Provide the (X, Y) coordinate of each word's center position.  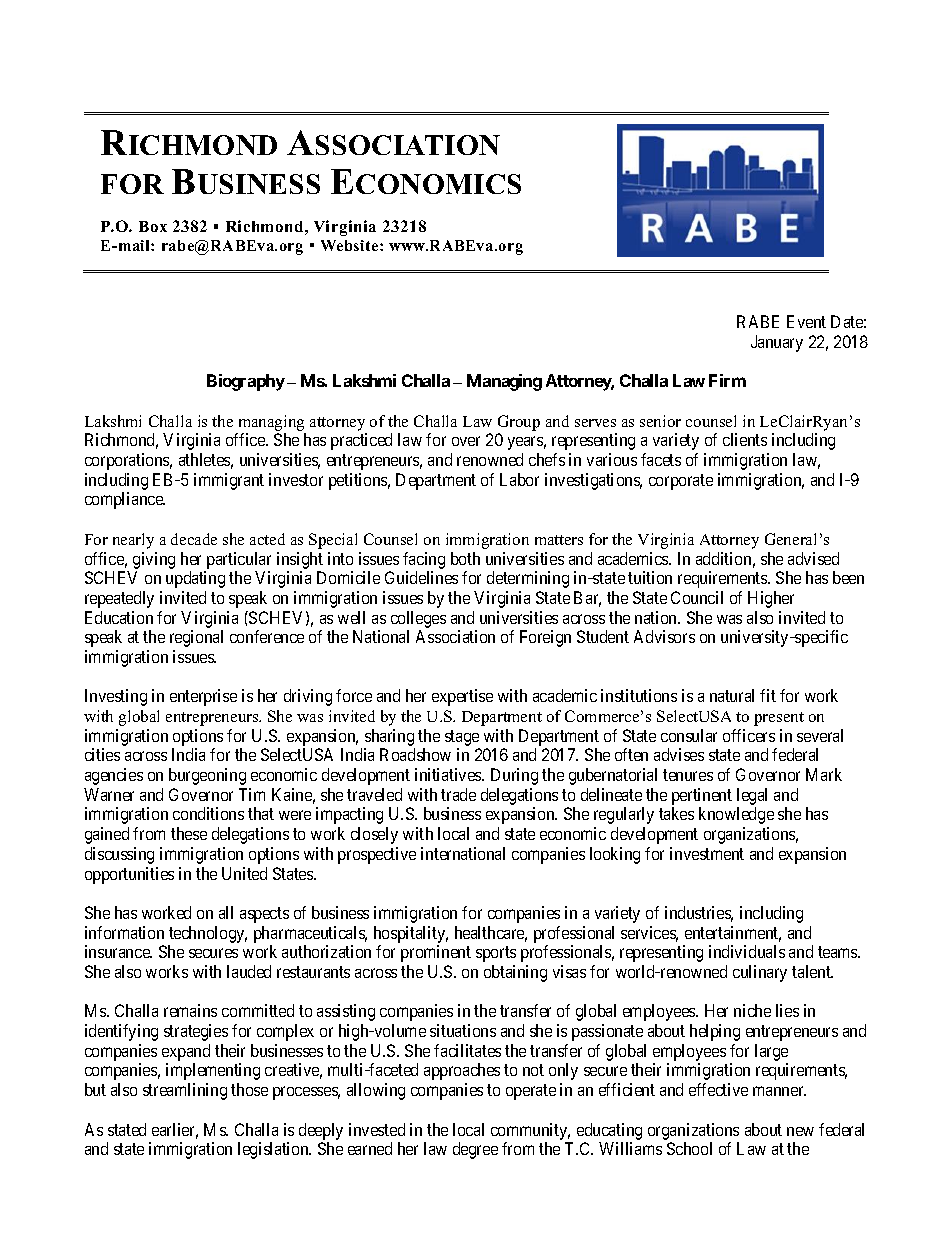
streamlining (185, 1091)
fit (768, 695)
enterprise (203, 697)
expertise (462, 697)
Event (806, 321)
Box (153, 226)
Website (351, 245)
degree (475, 1150)
